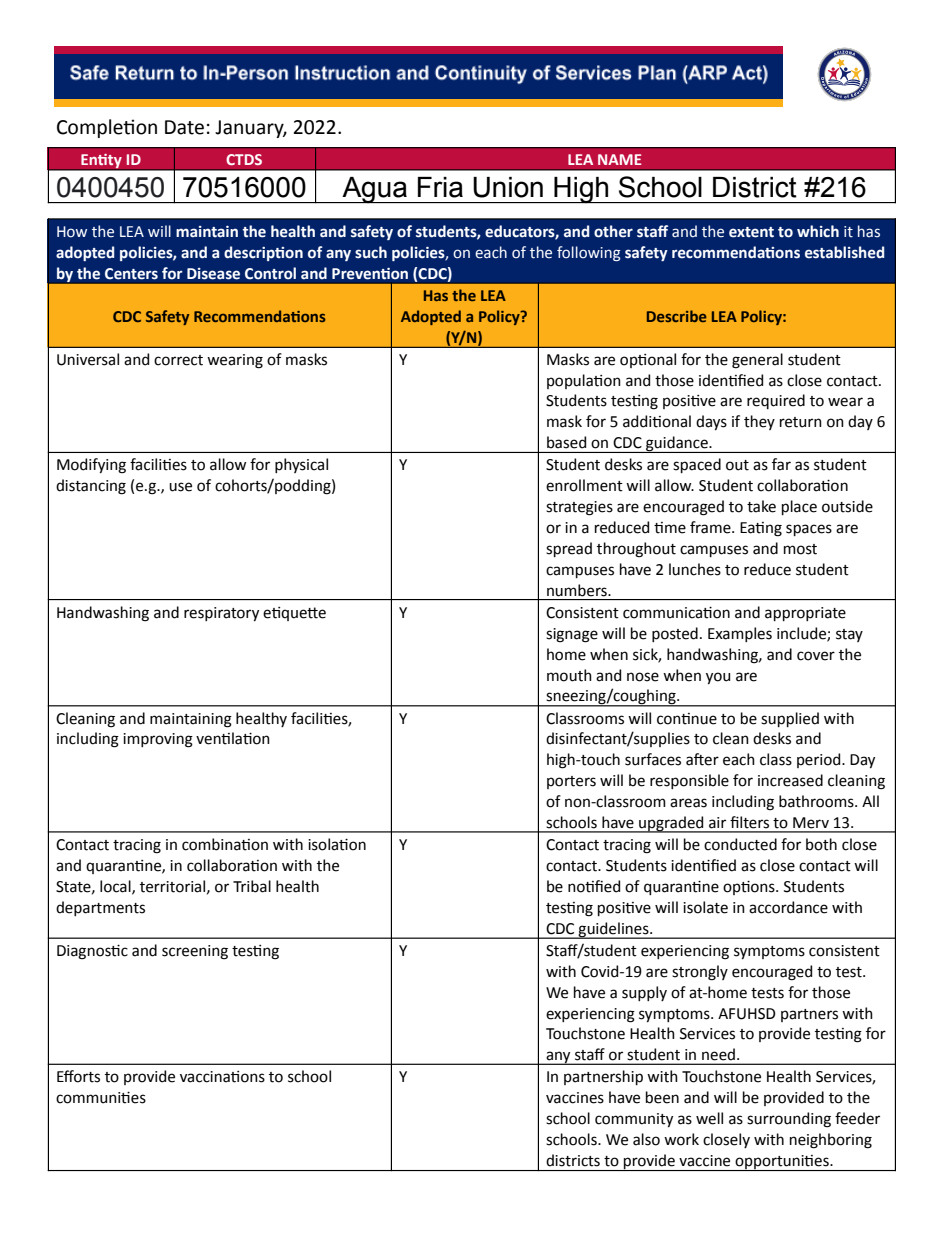  Describe the element at coordinates (572, 635) in the screenshot. I see `signage` at that location.
